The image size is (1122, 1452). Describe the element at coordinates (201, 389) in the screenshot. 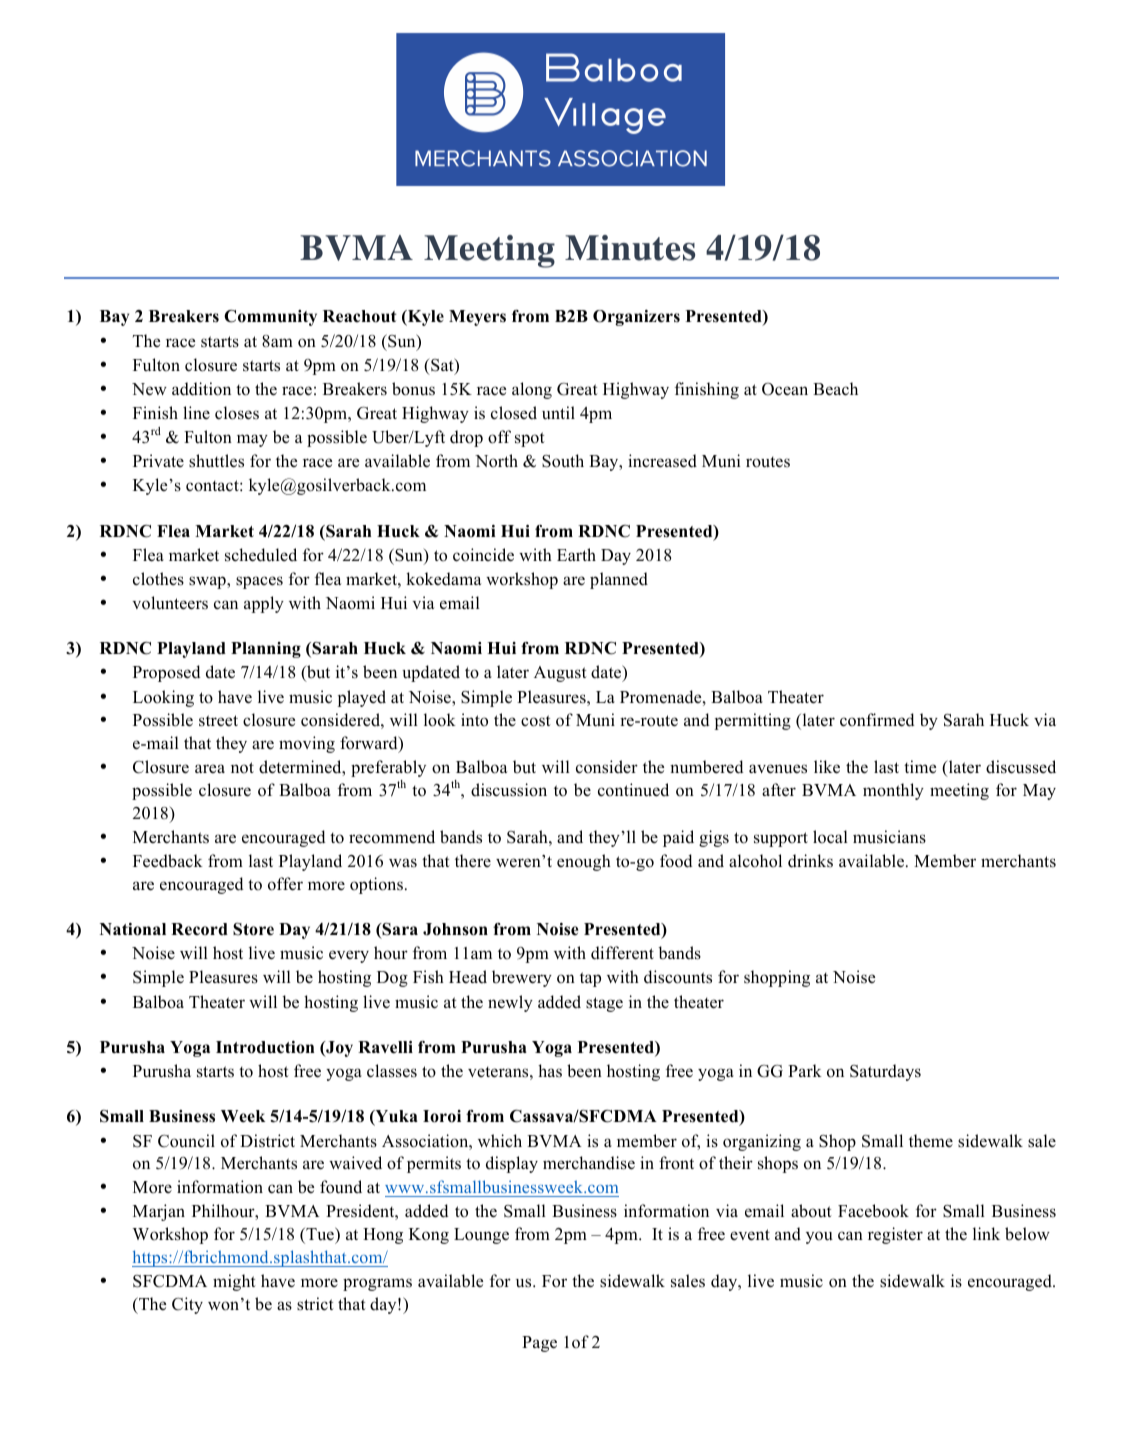

I see `addition` at that location.
